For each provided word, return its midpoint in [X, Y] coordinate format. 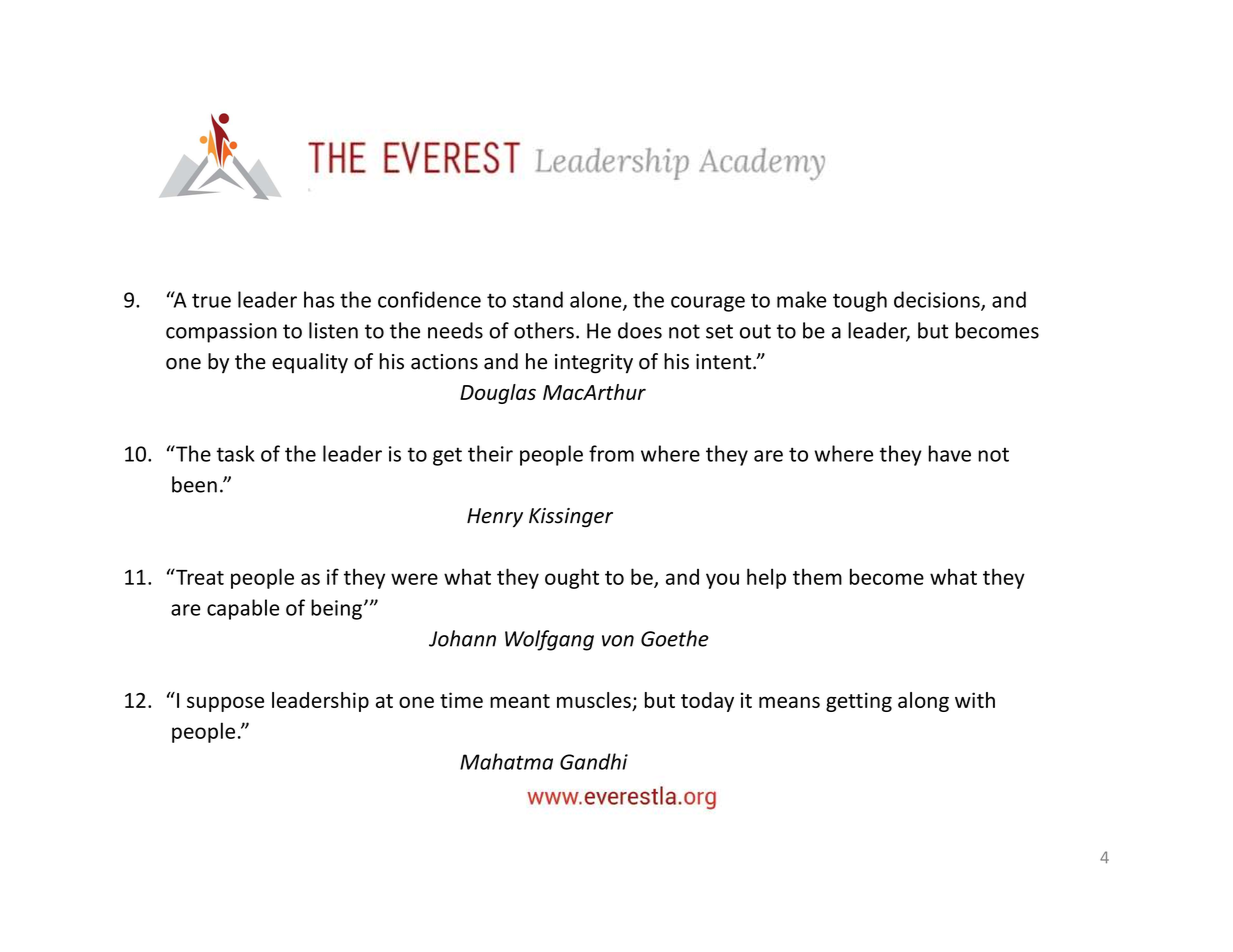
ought [572, 578]
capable [243, 609]
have [949, 453]
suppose [225, 704]
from [611, 453]
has [319, 299]
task [235, 453]
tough [860, 301]
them [817, 576]
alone [597, 300]
